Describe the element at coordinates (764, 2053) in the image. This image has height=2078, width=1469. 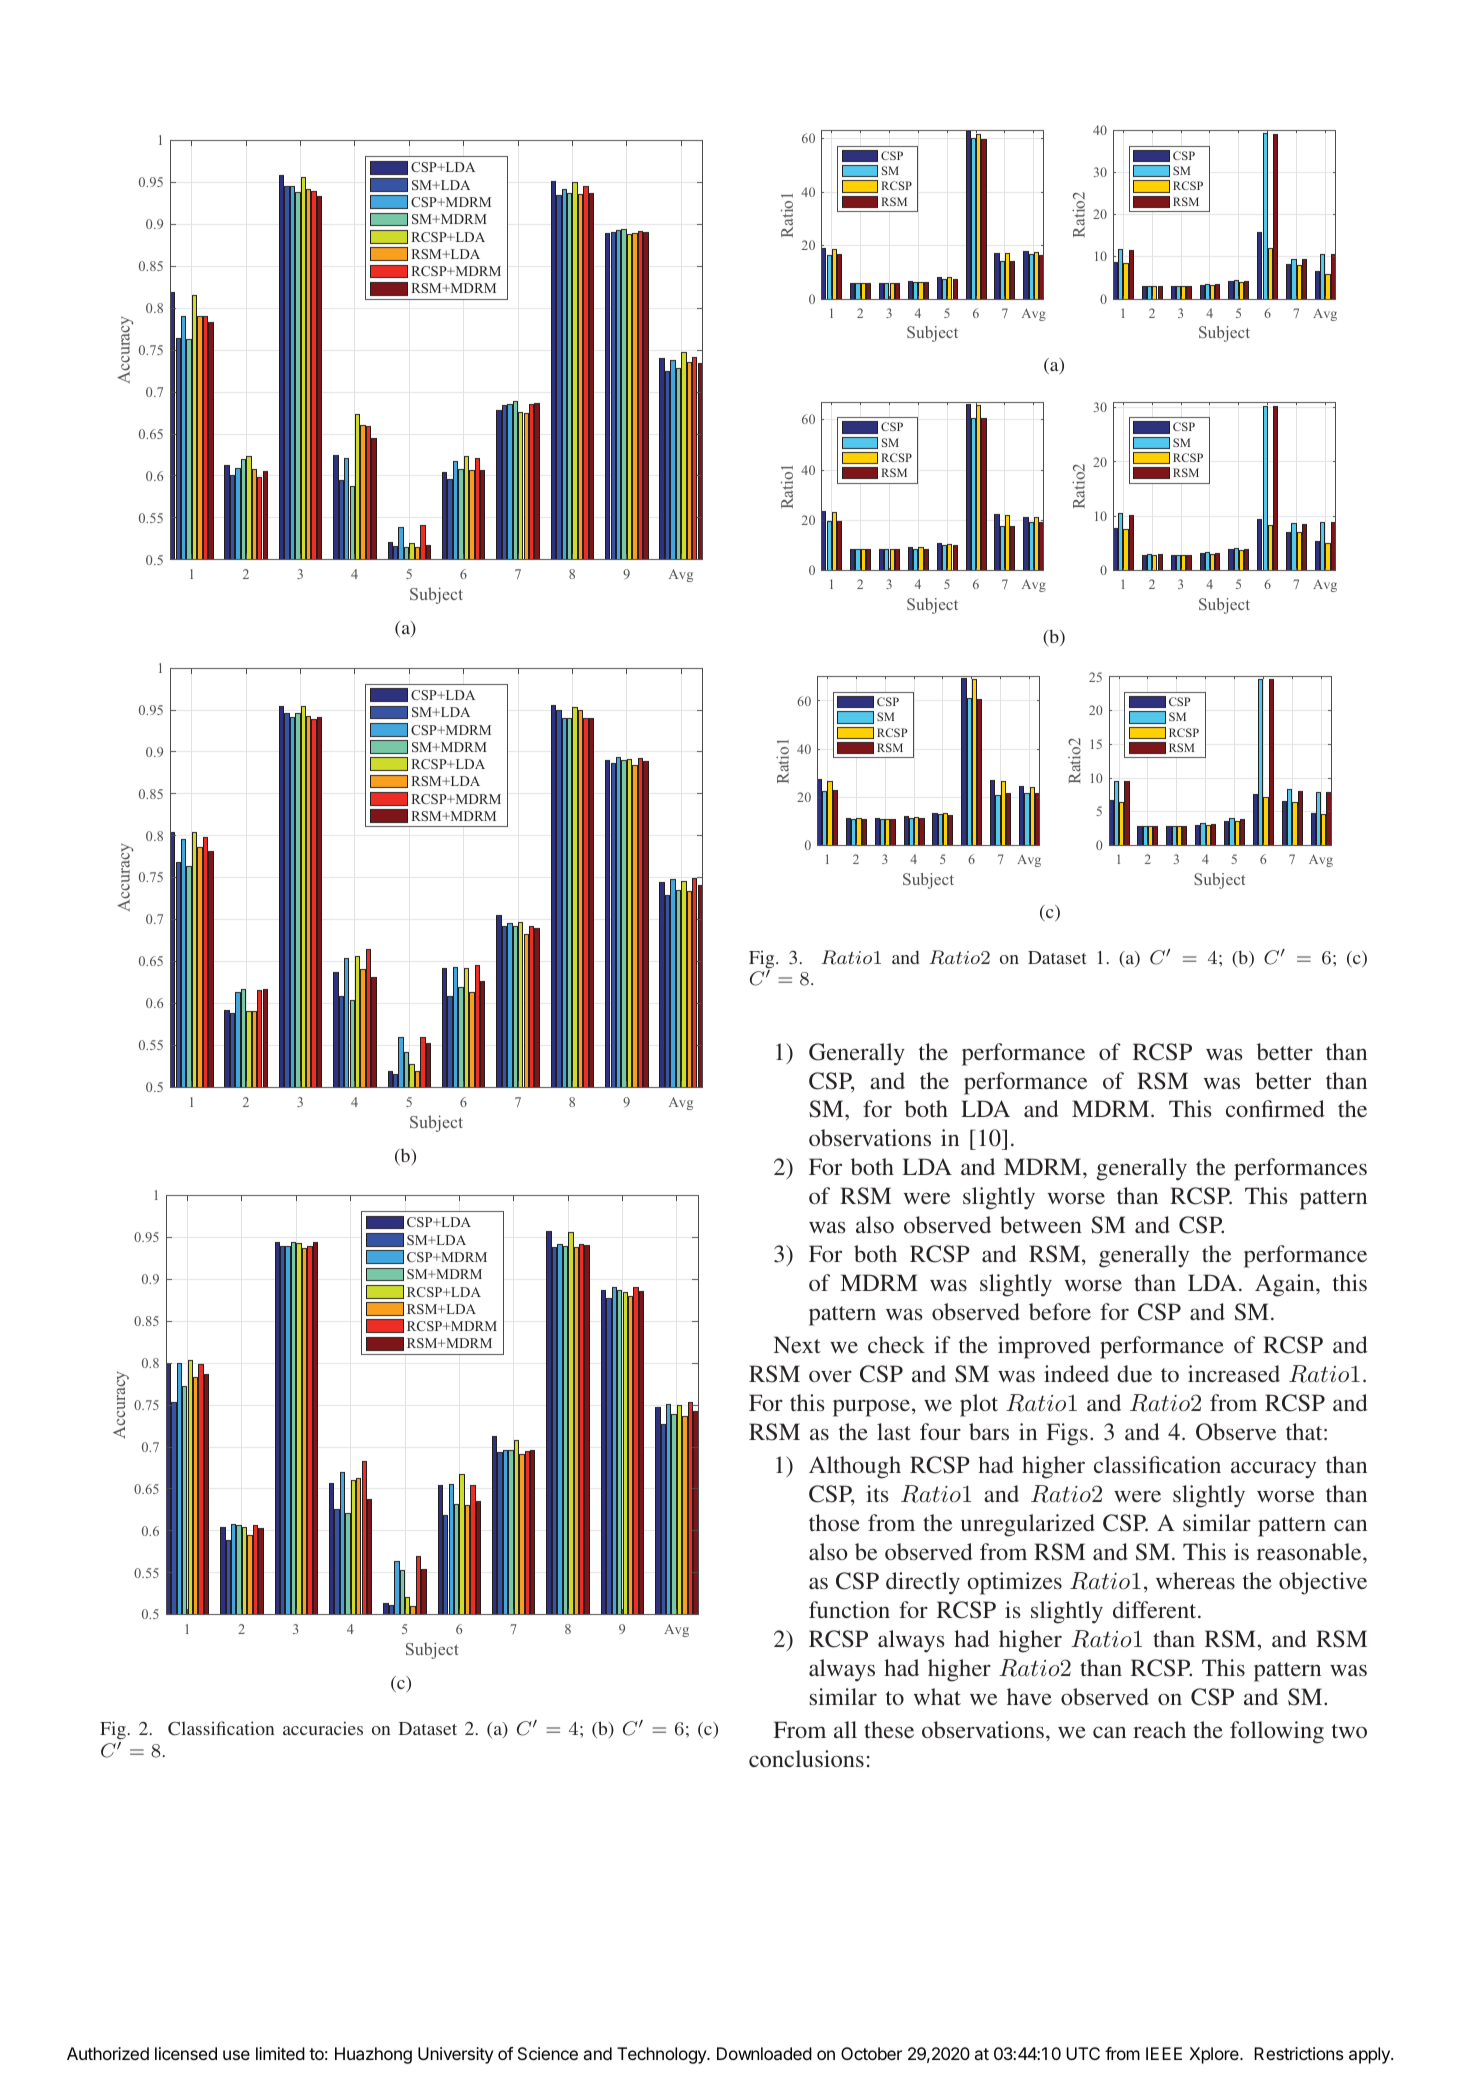
I see `Downloaded` at that location.
